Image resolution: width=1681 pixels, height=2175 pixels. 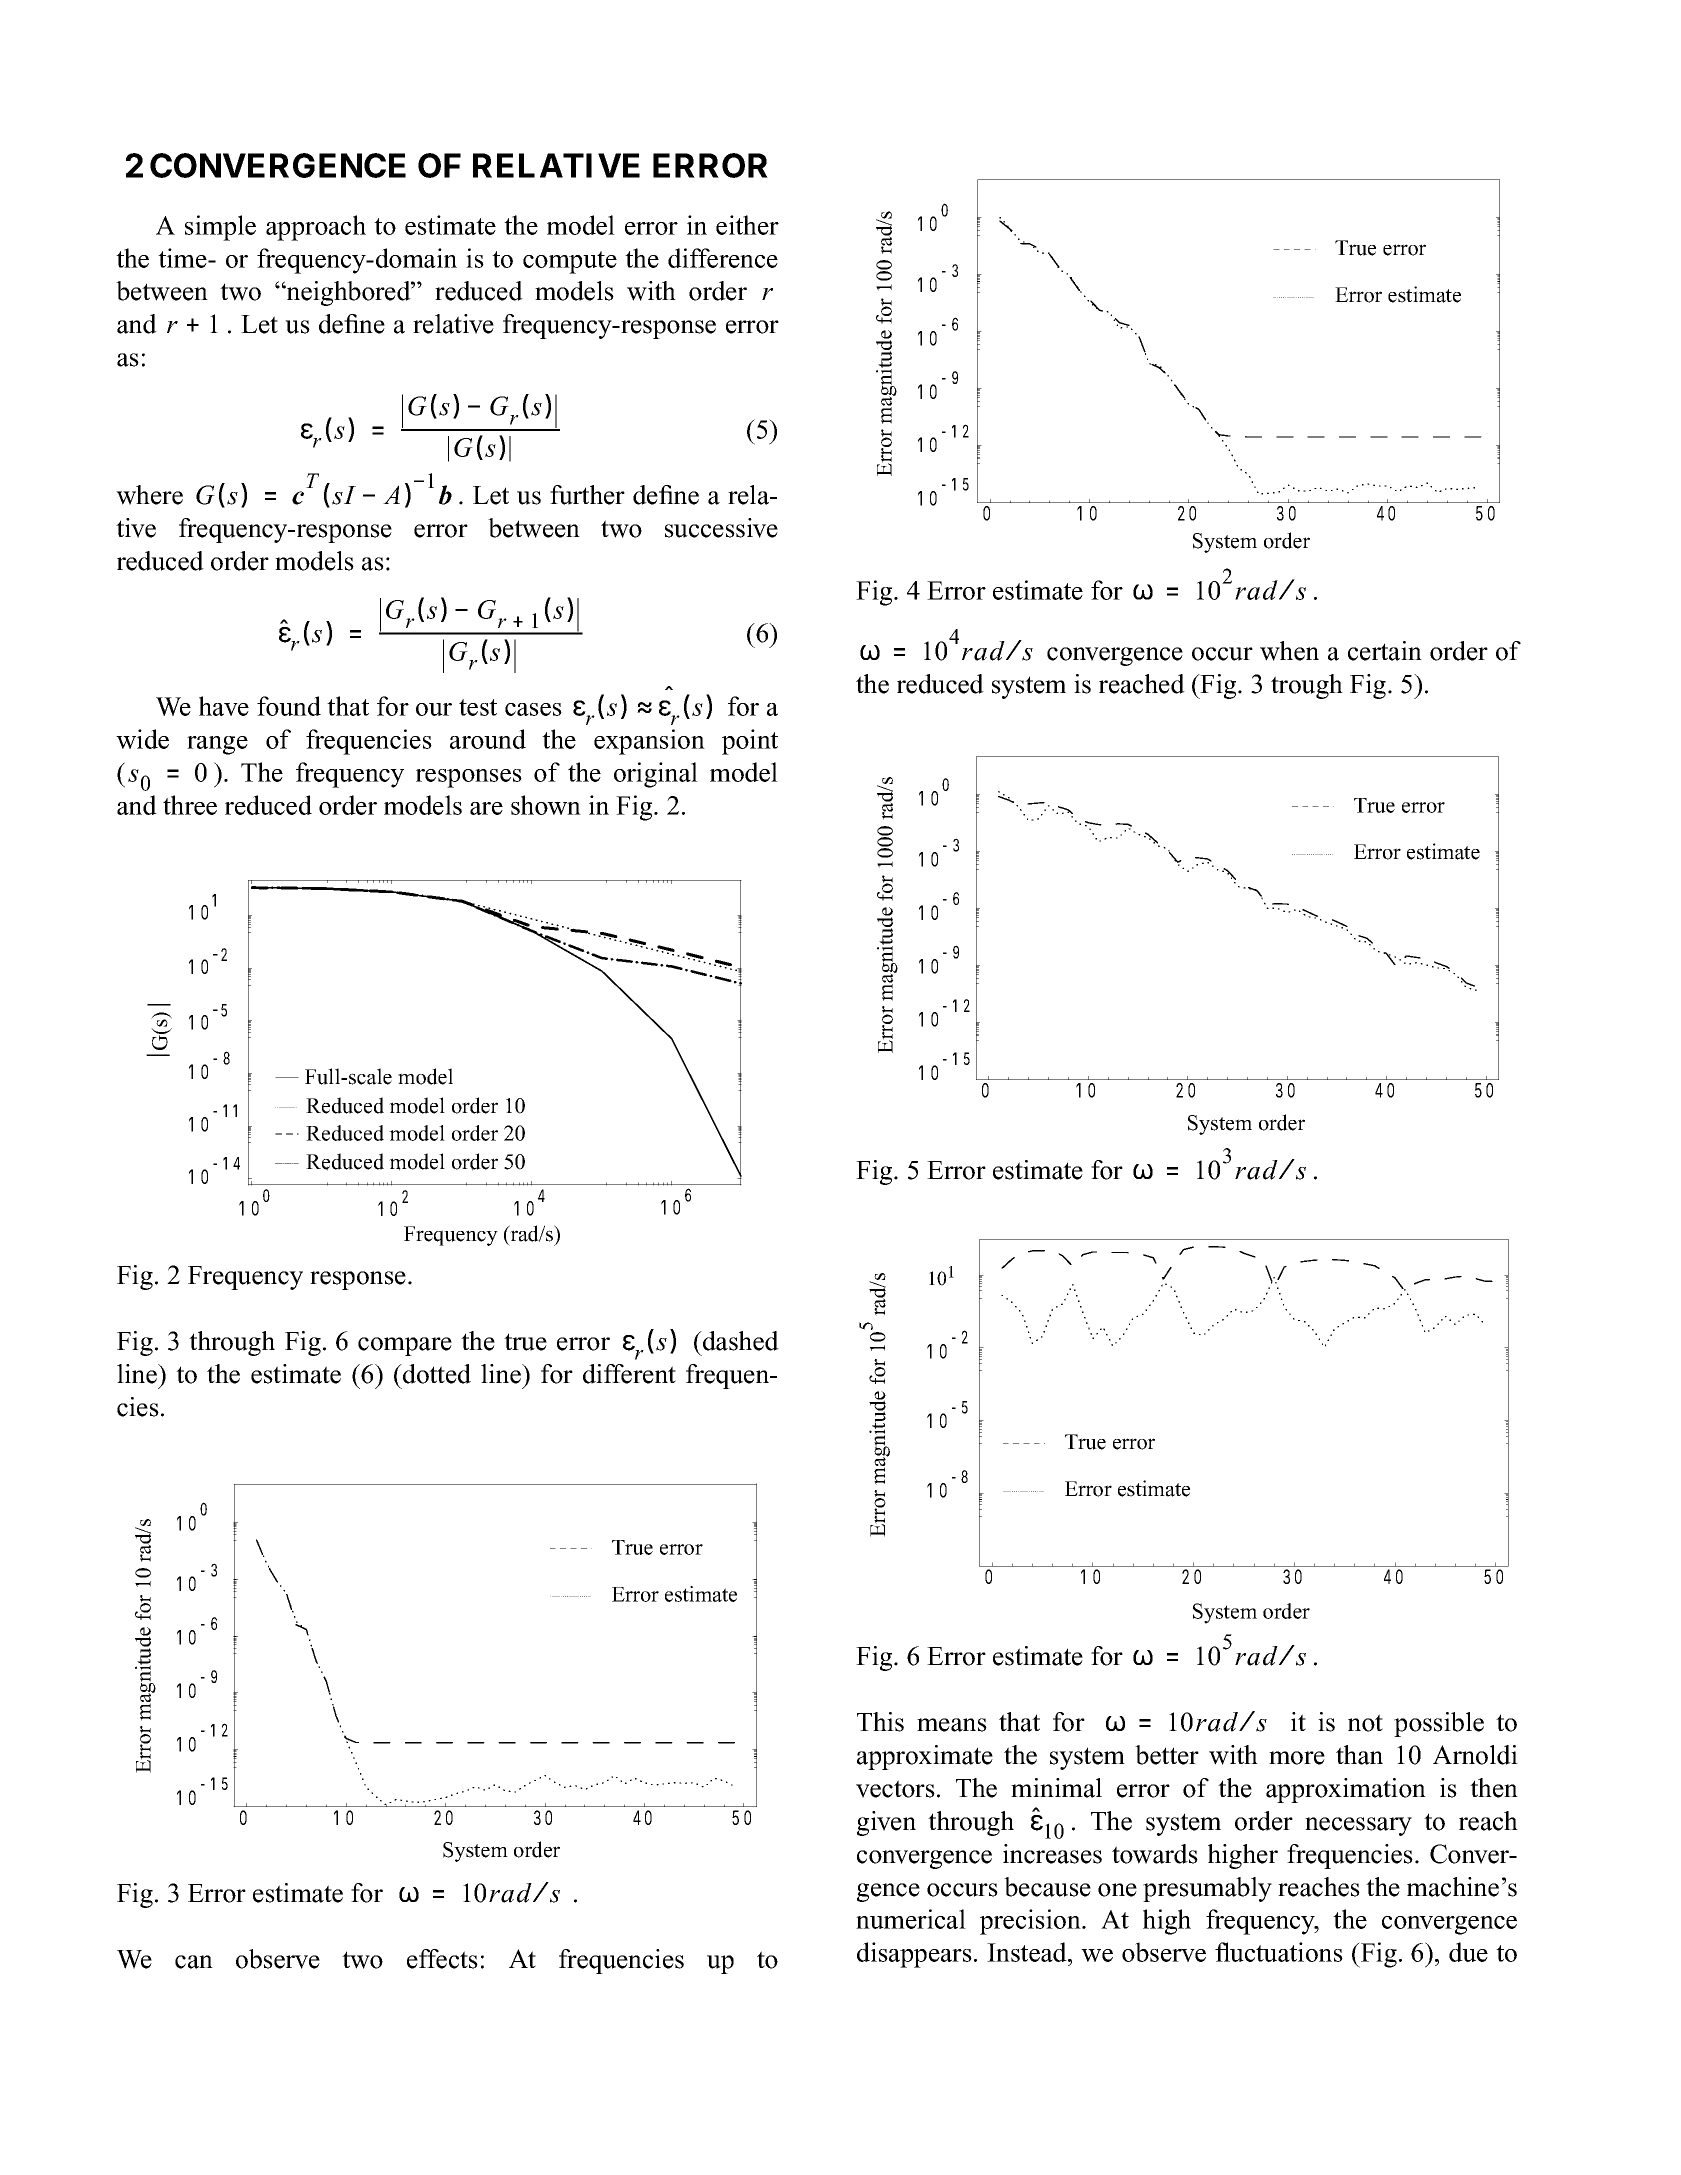 What do you see at coordinates (723, 258) in the screenshot?
I see `difference` at bounding box center [723, 258].
